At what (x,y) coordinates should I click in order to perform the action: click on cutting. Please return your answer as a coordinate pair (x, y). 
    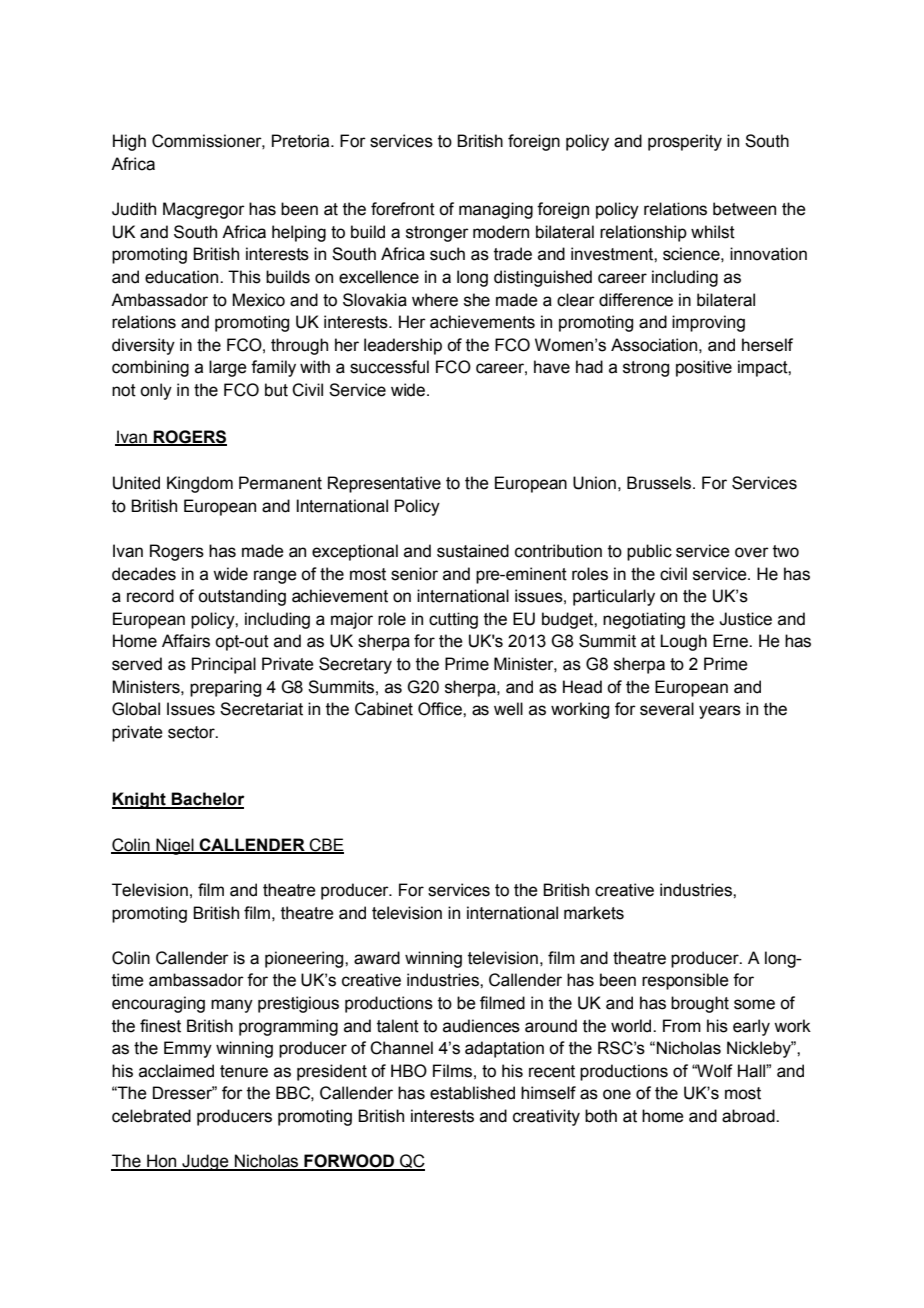
    Looking at the image, I should click on (453, 620).
